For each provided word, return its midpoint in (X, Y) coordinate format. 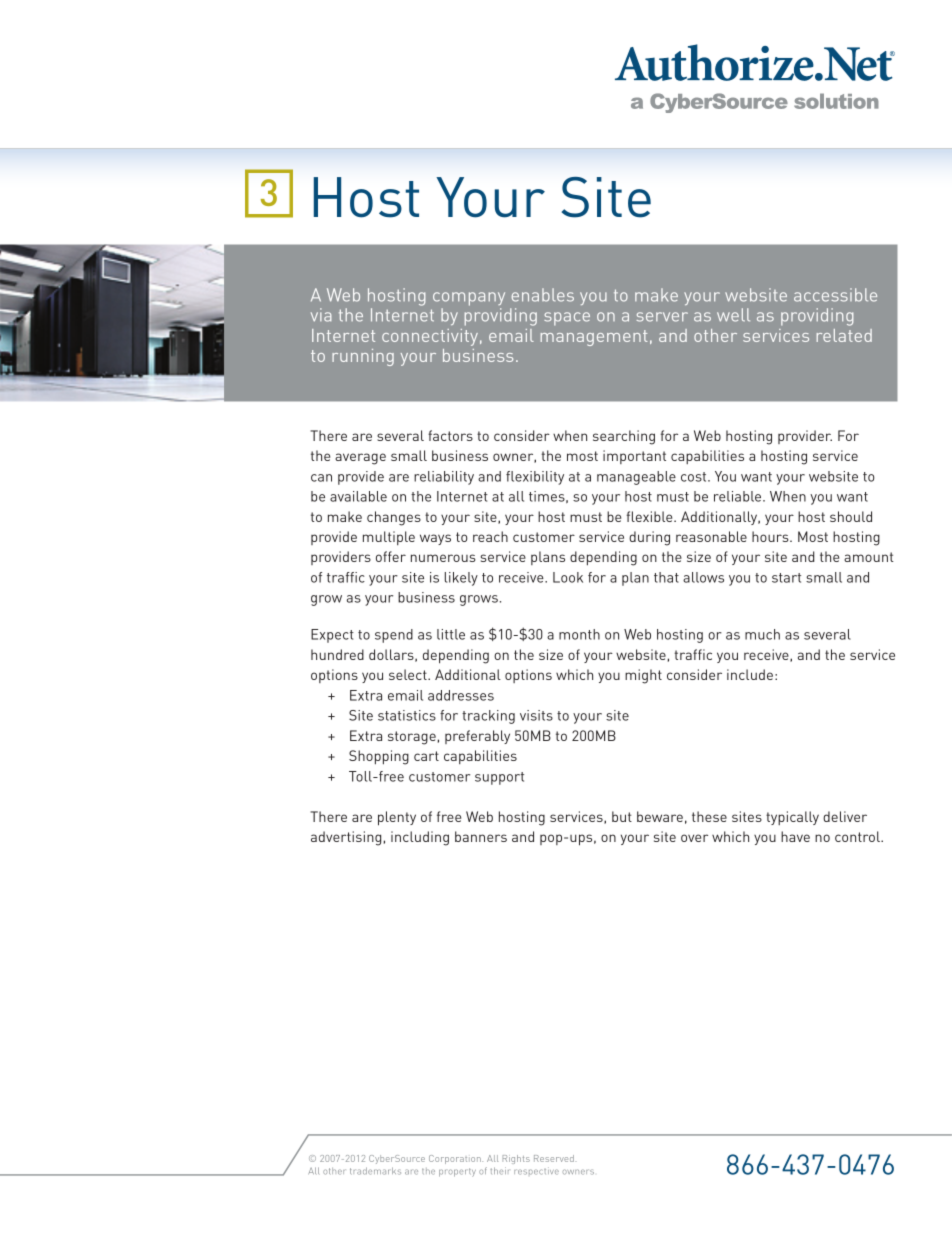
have (795, 836)
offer (391, 556)
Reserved (554, 1158)
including (420, 838)
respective (536, 1171)
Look (568, 577)
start (786, 578)
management (594, 338)
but (622, 816)
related (844, 335)
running (363, 357)
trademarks (375, 1171)
